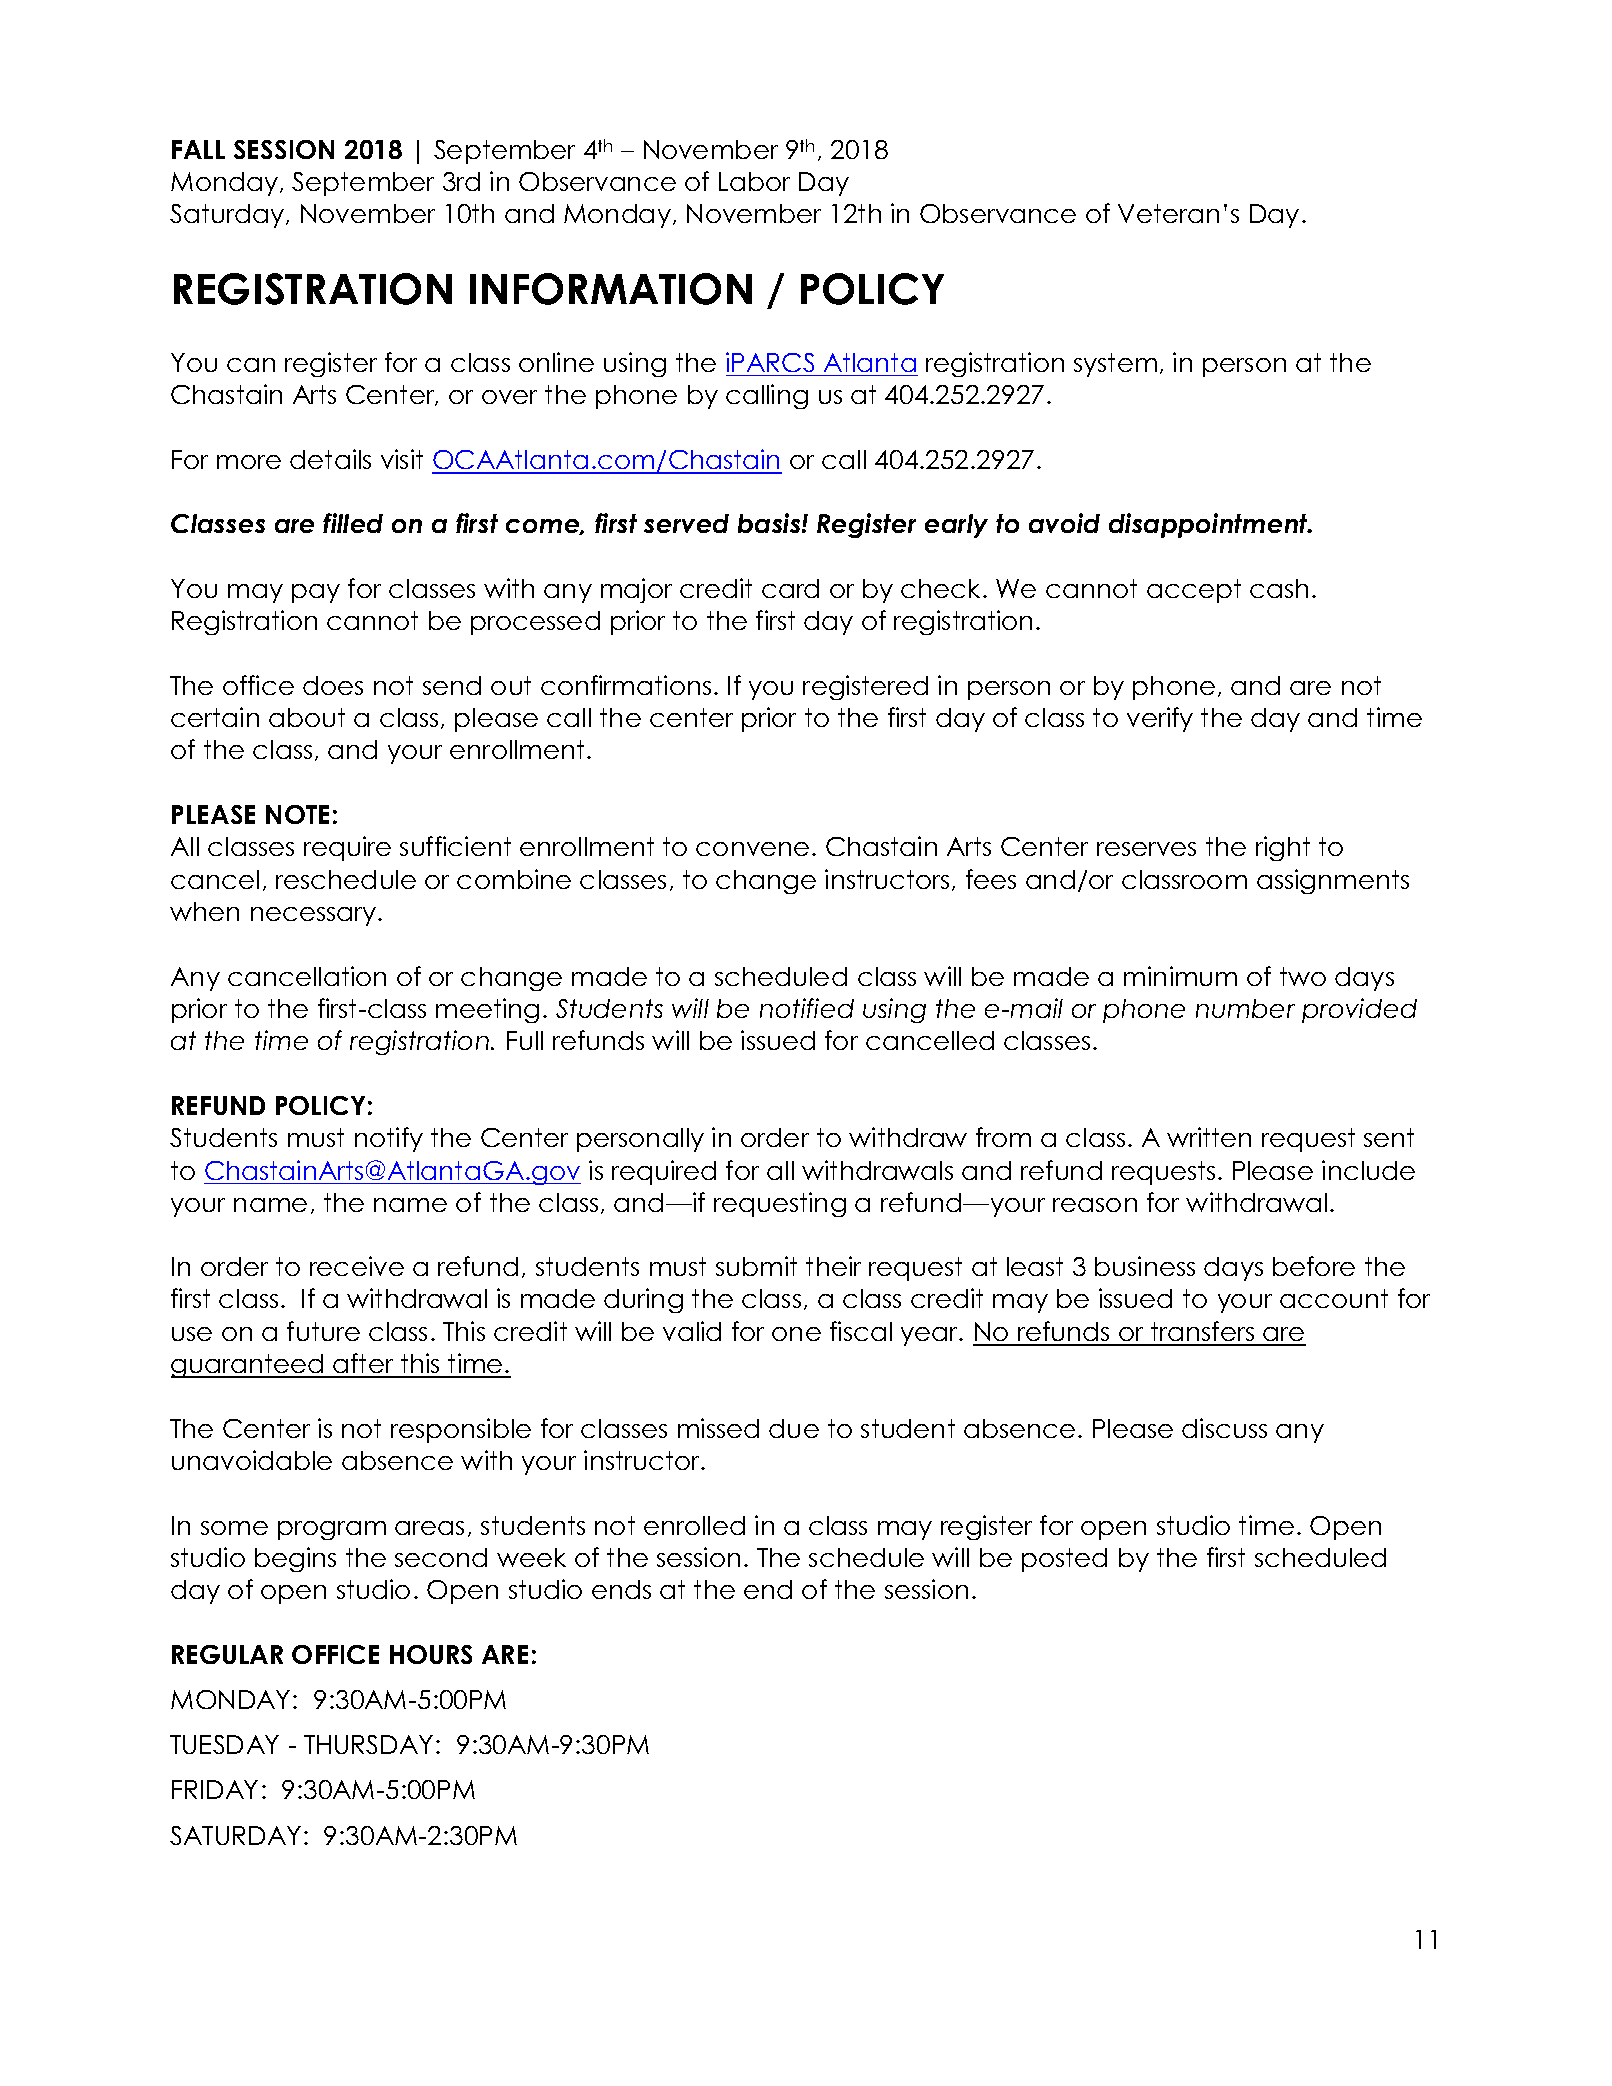 This document has width=1612, height=2086. What do you see at coordinates (621, 1589) in the document?
I see `ends` at bounding box center [621, 1589].
